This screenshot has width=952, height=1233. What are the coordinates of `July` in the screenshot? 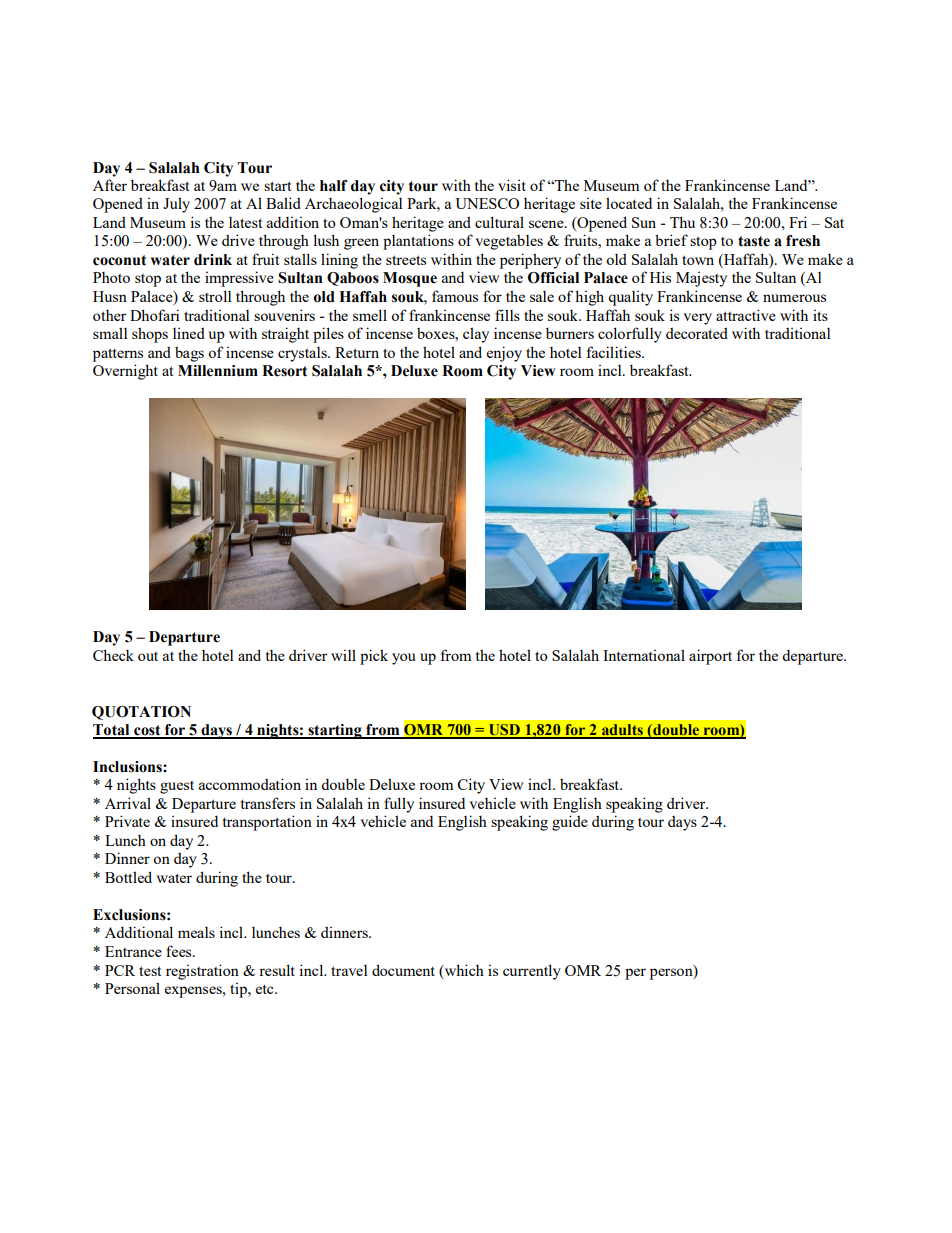 It's located at (176, 205).
